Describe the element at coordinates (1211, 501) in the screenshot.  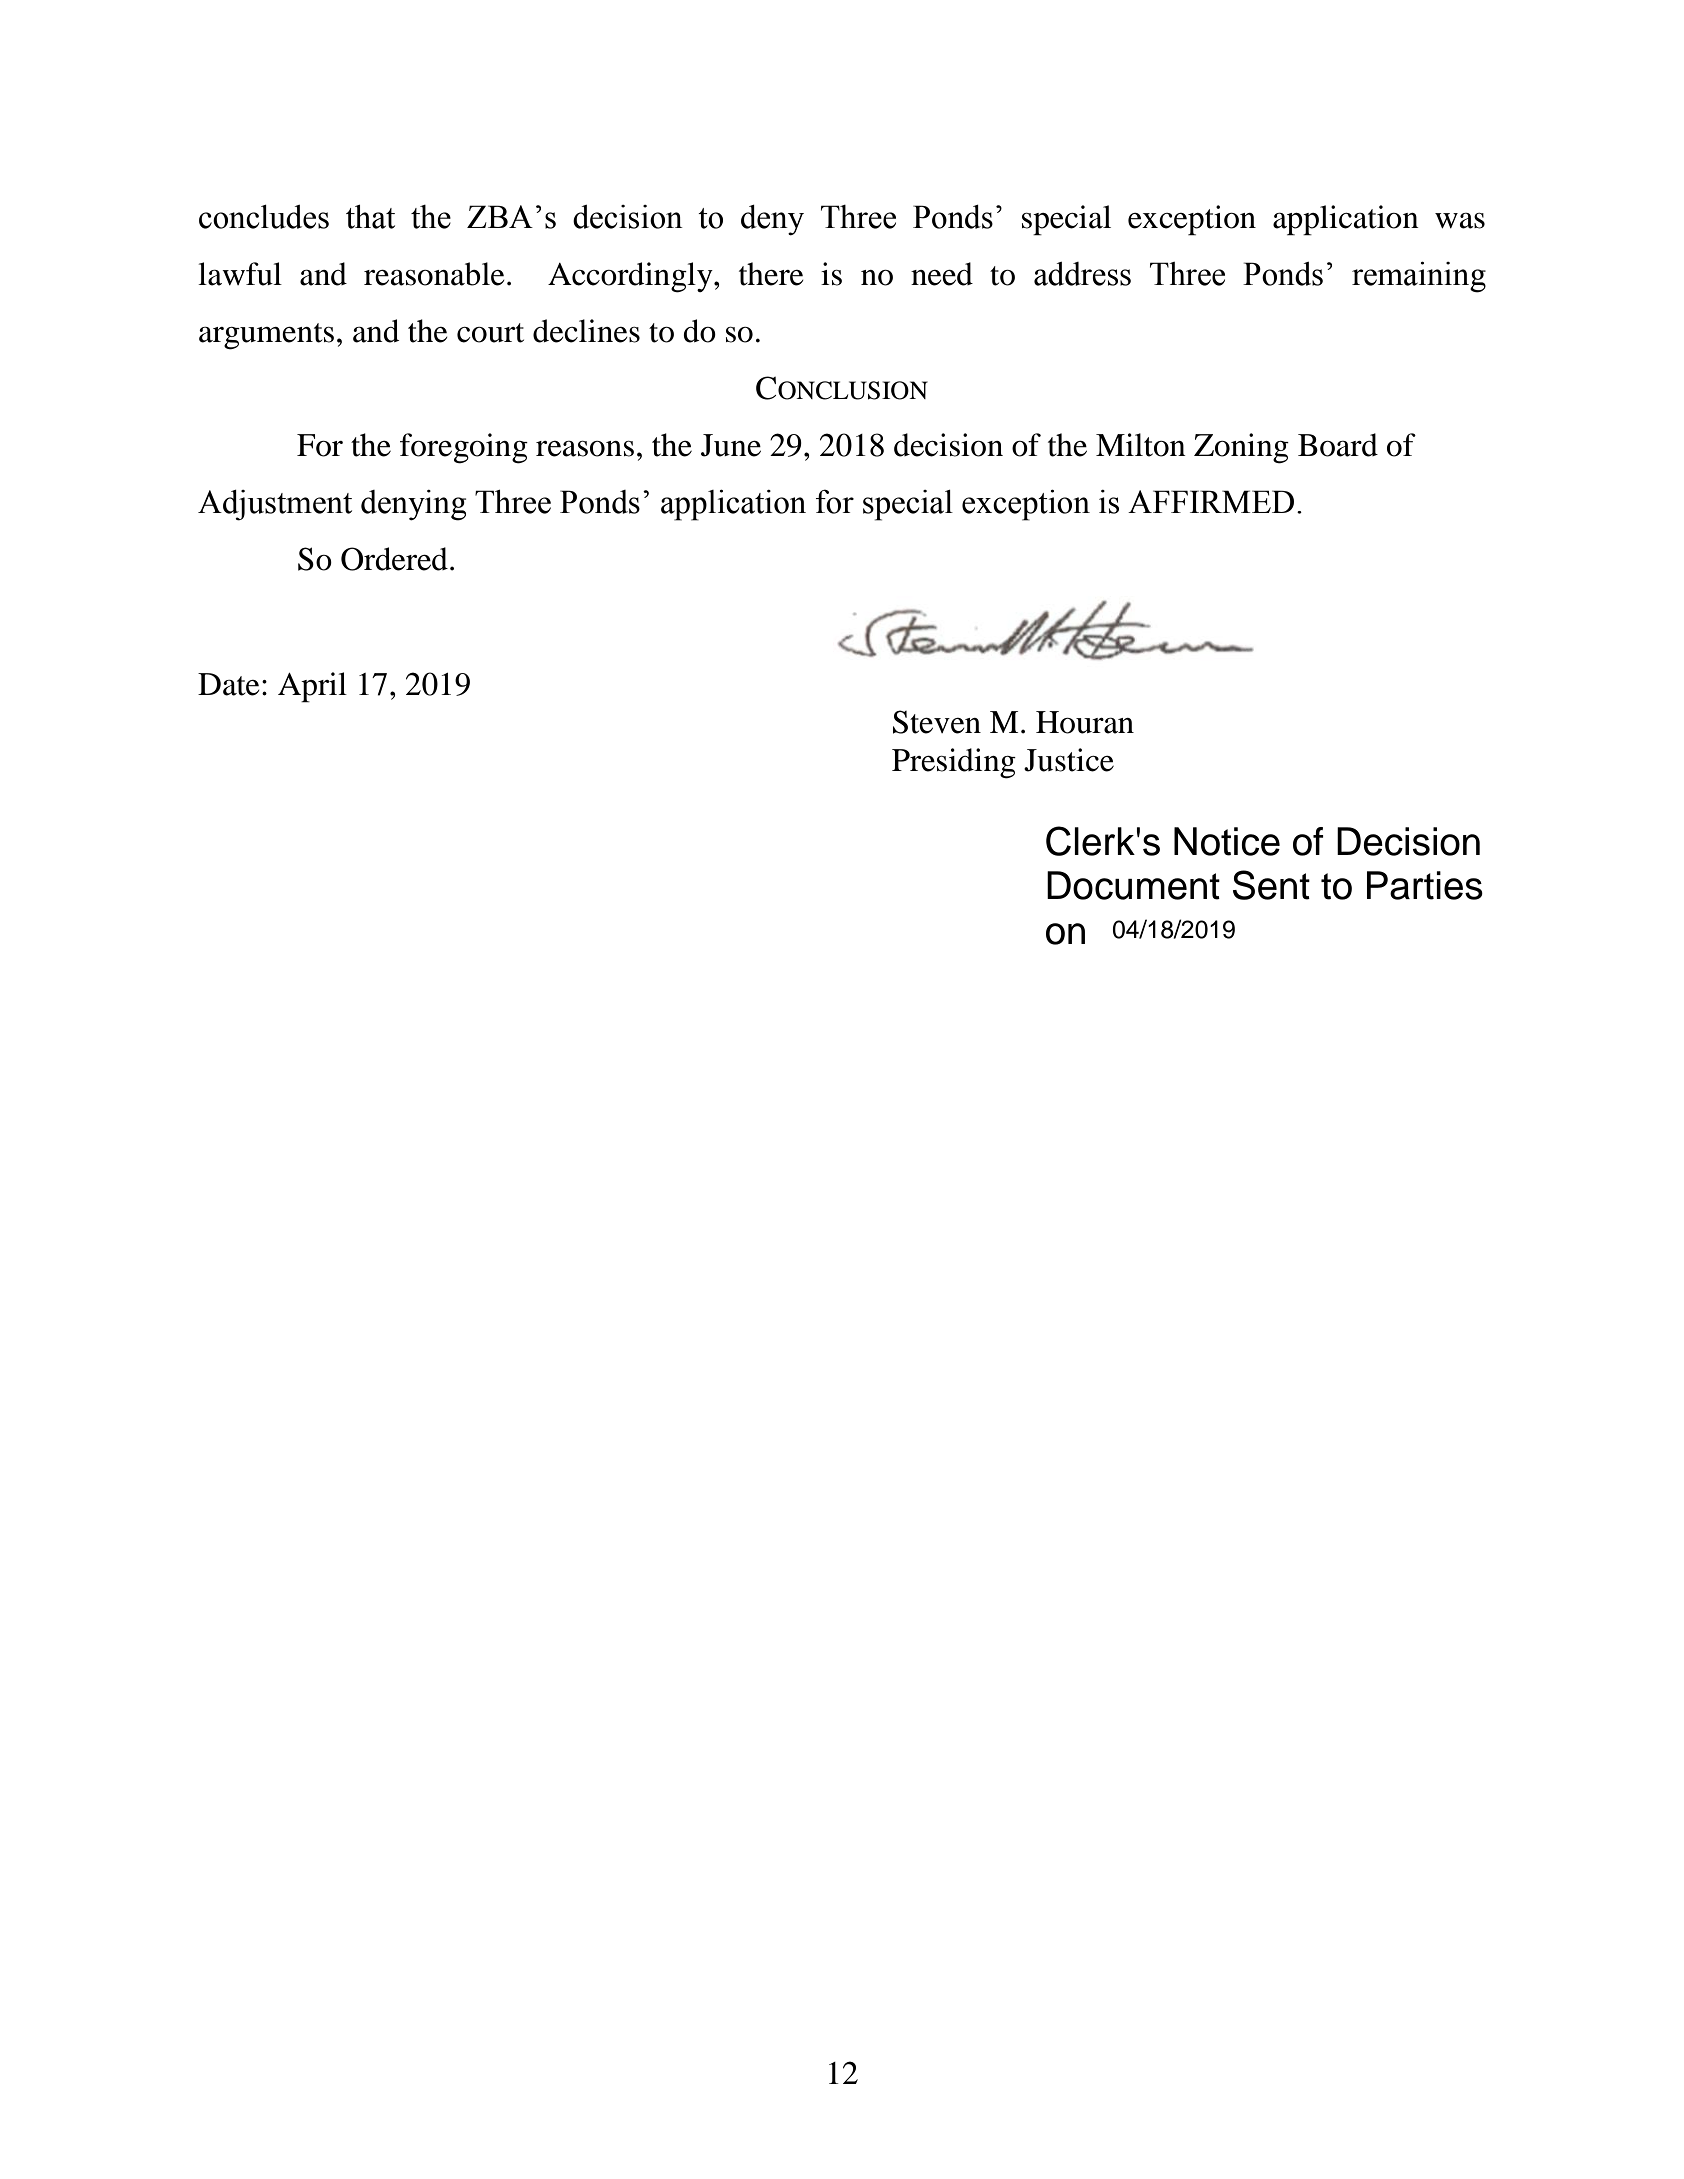
I see `AFFIRMED` at that location.
